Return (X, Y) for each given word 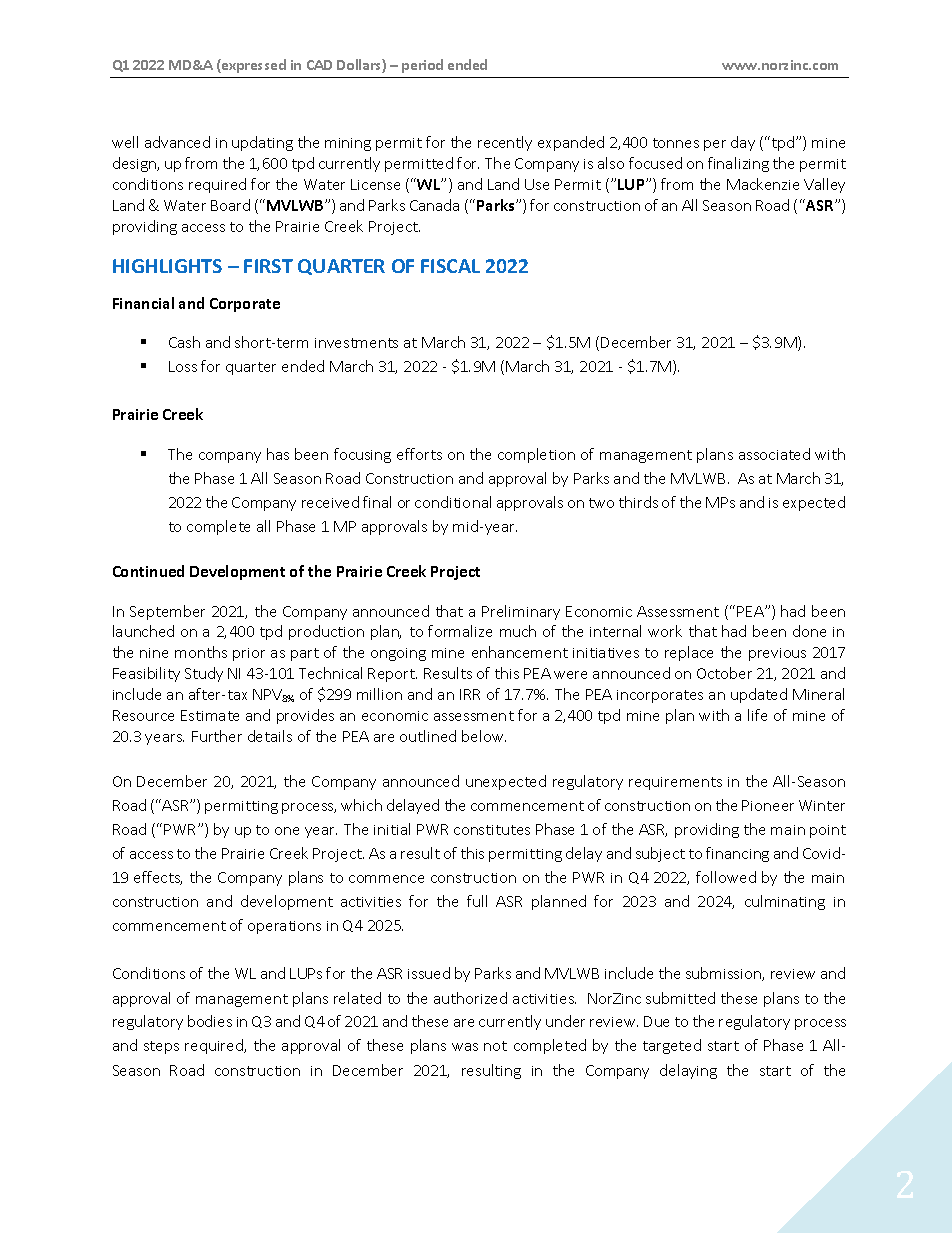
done (809, 631)
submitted (680, 998)
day (743, 143)
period (422, 66)
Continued (148, 571)
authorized (470, 998)
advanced (177, 142)
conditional (453, 502)
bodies (210, 1021)
